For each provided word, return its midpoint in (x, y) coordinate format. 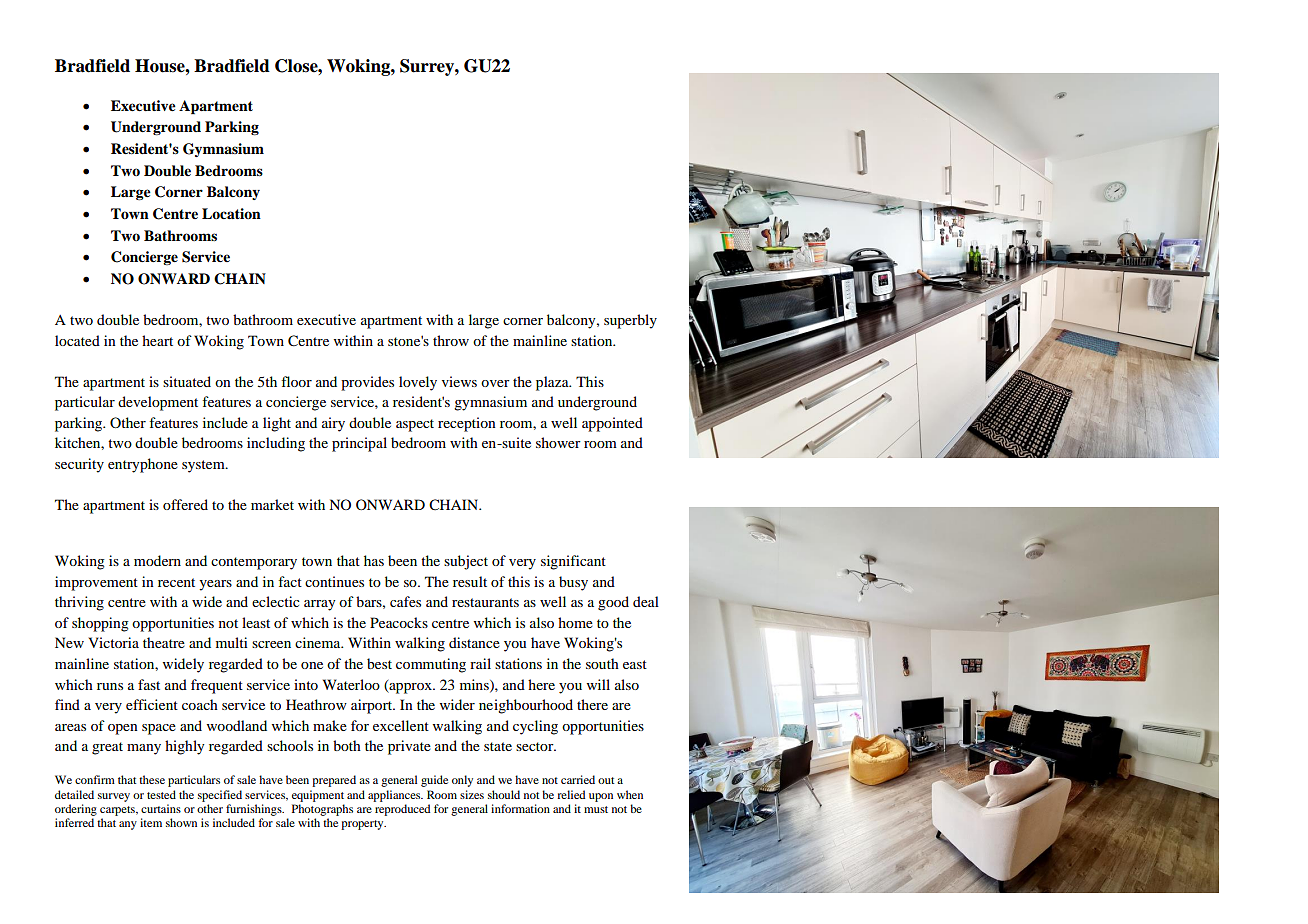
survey (114, 797)
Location (231, 213)
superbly (630, 321)
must (596, 809)
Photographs (322, 810)
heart (157, 340)
